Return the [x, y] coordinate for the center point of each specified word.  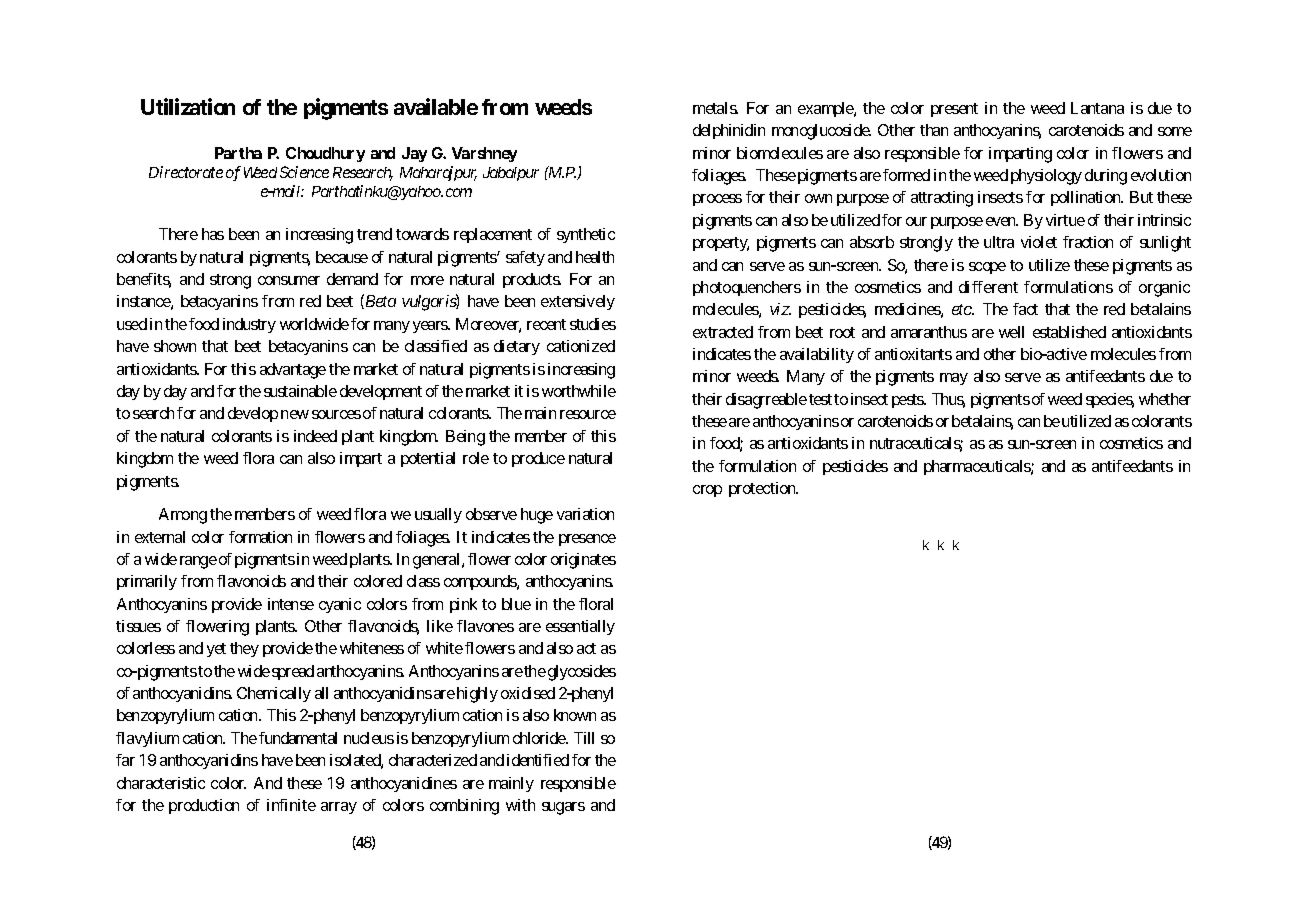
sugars [563, 808]
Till [584, 738]
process [717, 200]
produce [538, 459]
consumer [289, 280]
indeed [315, 436]
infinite [291, 805]
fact [1025, 309]
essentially [580, 627]
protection [763, 489]
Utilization [188, 107]
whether [1165, 399]
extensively [578, 302]
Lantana [1097, 108]
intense [291, 604]
